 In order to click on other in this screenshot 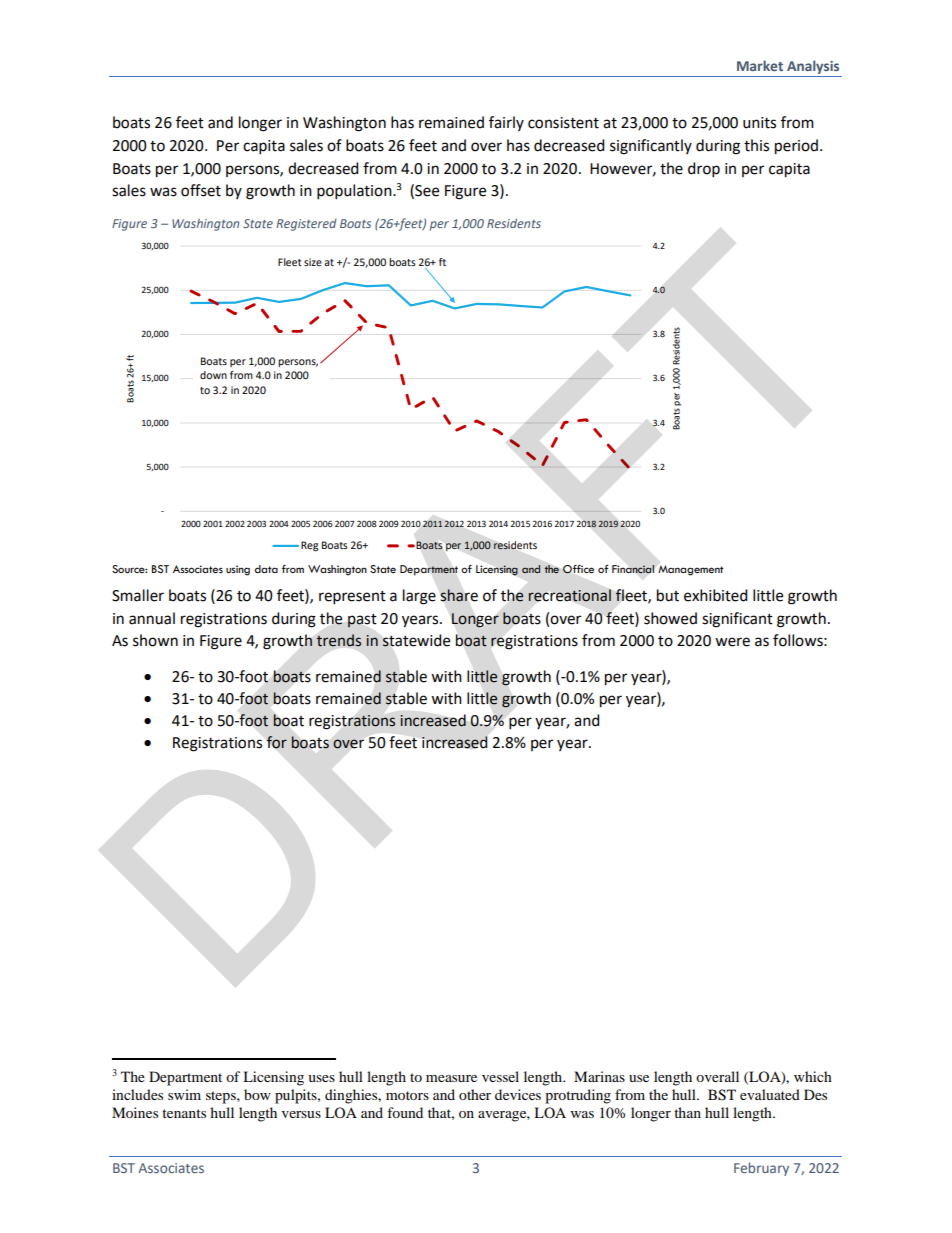, I will do `click(475, 1094)`.
